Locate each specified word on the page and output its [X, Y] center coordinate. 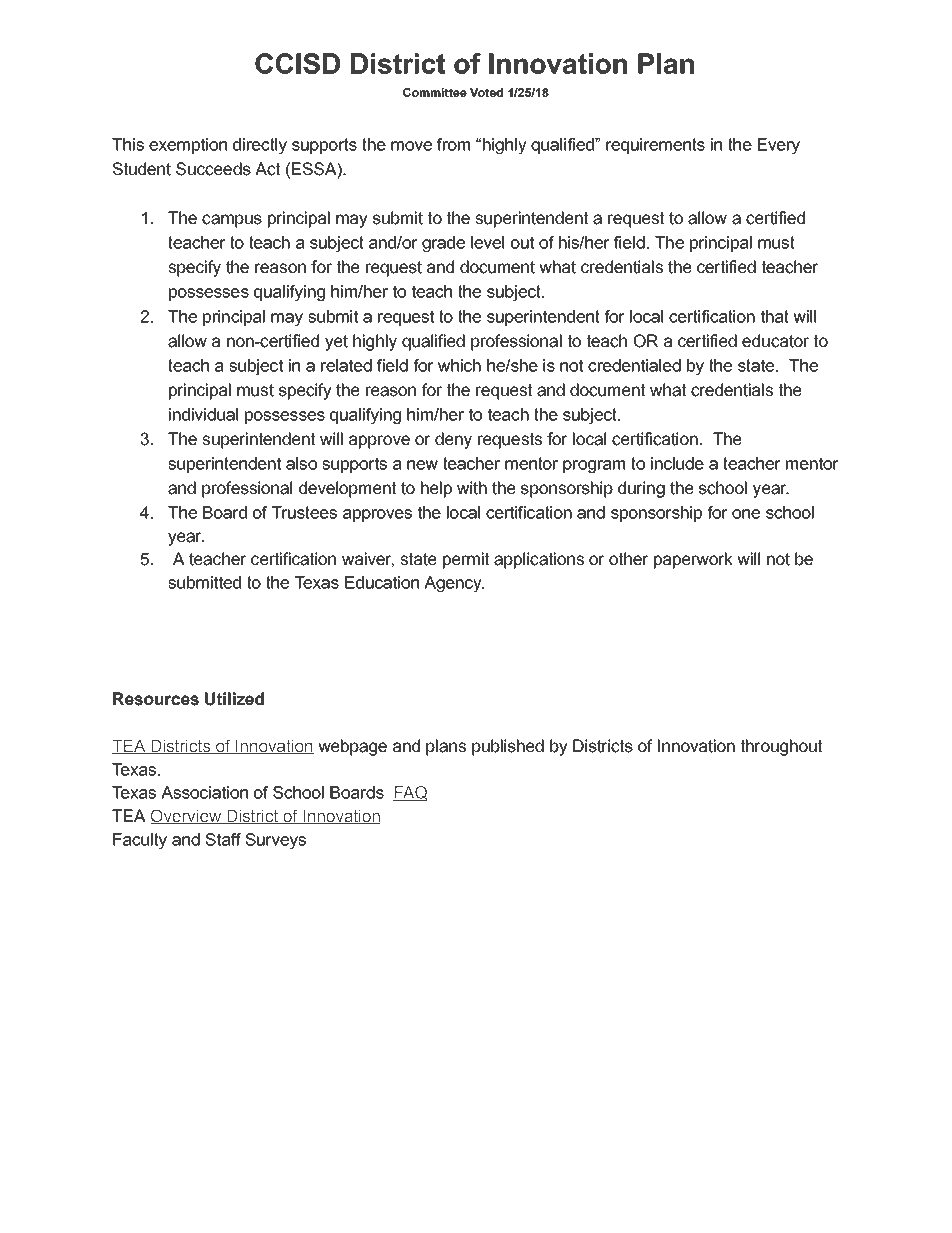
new [422, 465]
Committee [435, 92]
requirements [655, 146]
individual [203, 414]
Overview [187, 817]
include [677, 463]
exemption [188, 146]
